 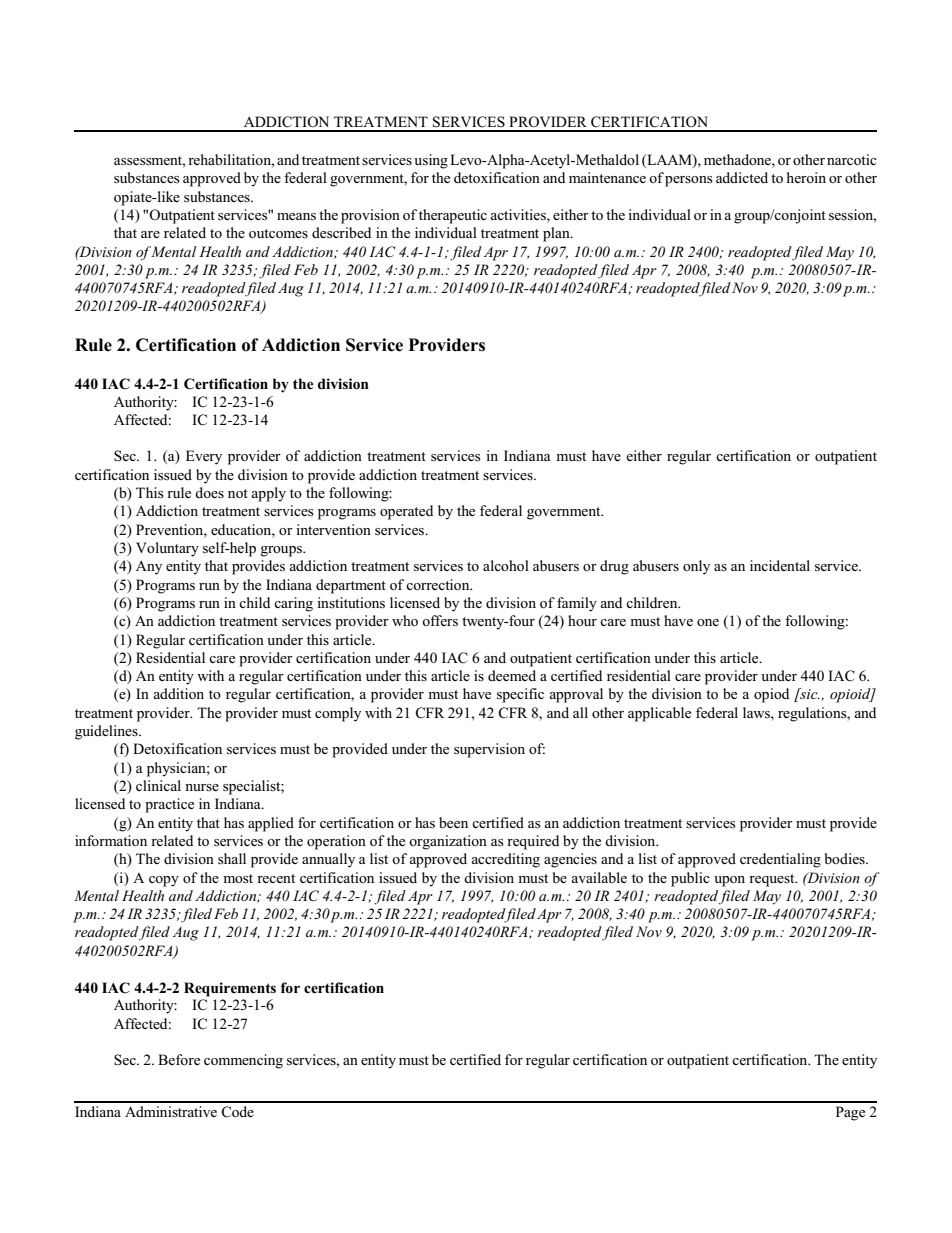 What do you see at coordinates (406, 512) in the page?
I see `operated` at bounding box center [406, 512].
